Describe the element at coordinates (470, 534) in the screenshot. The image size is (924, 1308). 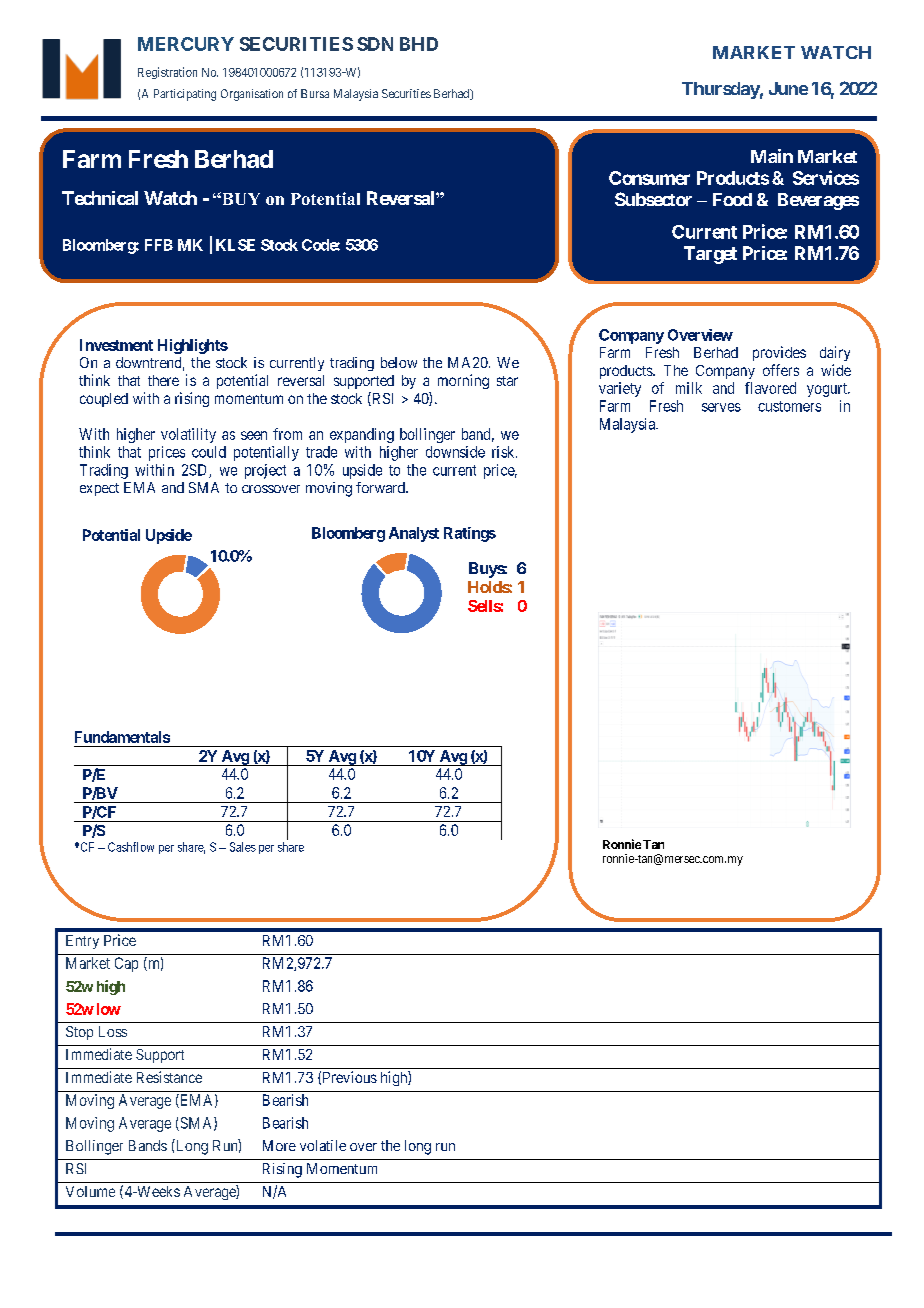
I see `Ratings` at that location.
